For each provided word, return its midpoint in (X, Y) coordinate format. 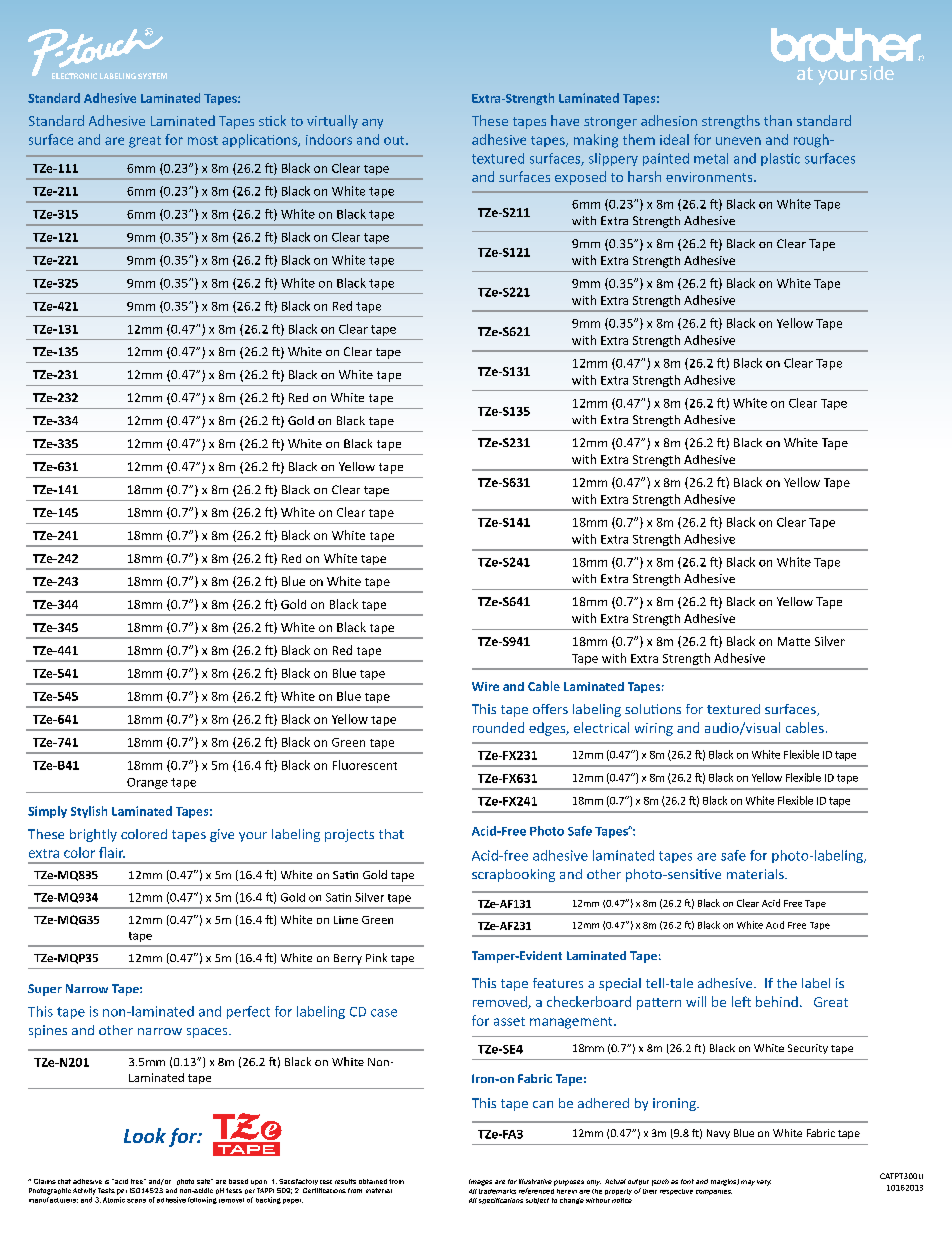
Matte (794, 641)
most (203, 140)
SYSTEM (152, 76)
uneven (738, 141)
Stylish (89, 812)
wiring (654, 729)
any (372, 124)
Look (145, 1135)
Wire (485, 686)
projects (349, 835)
